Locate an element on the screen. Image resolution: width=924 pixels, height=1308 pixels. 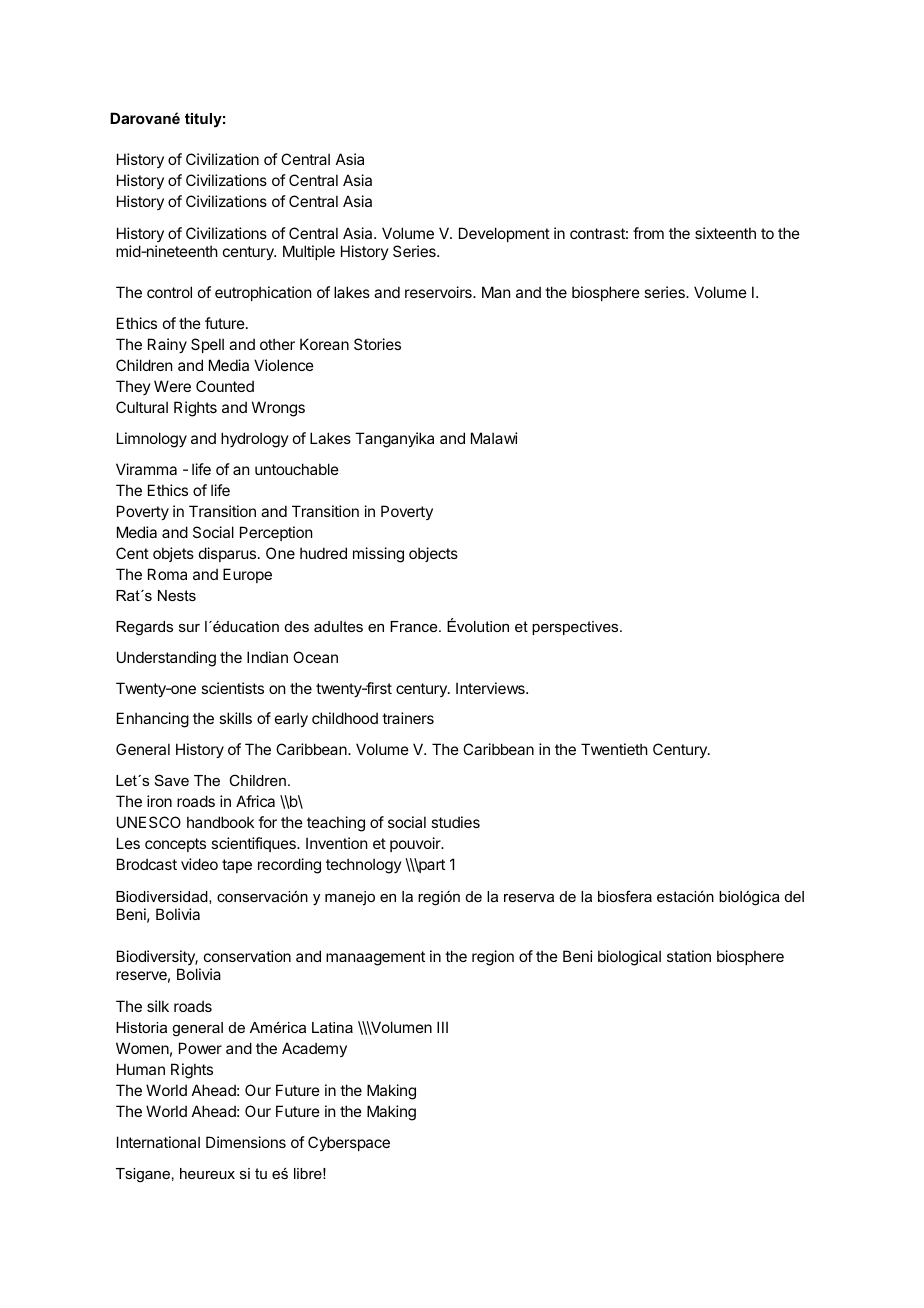
studies is located at coordinates (455, 822).
